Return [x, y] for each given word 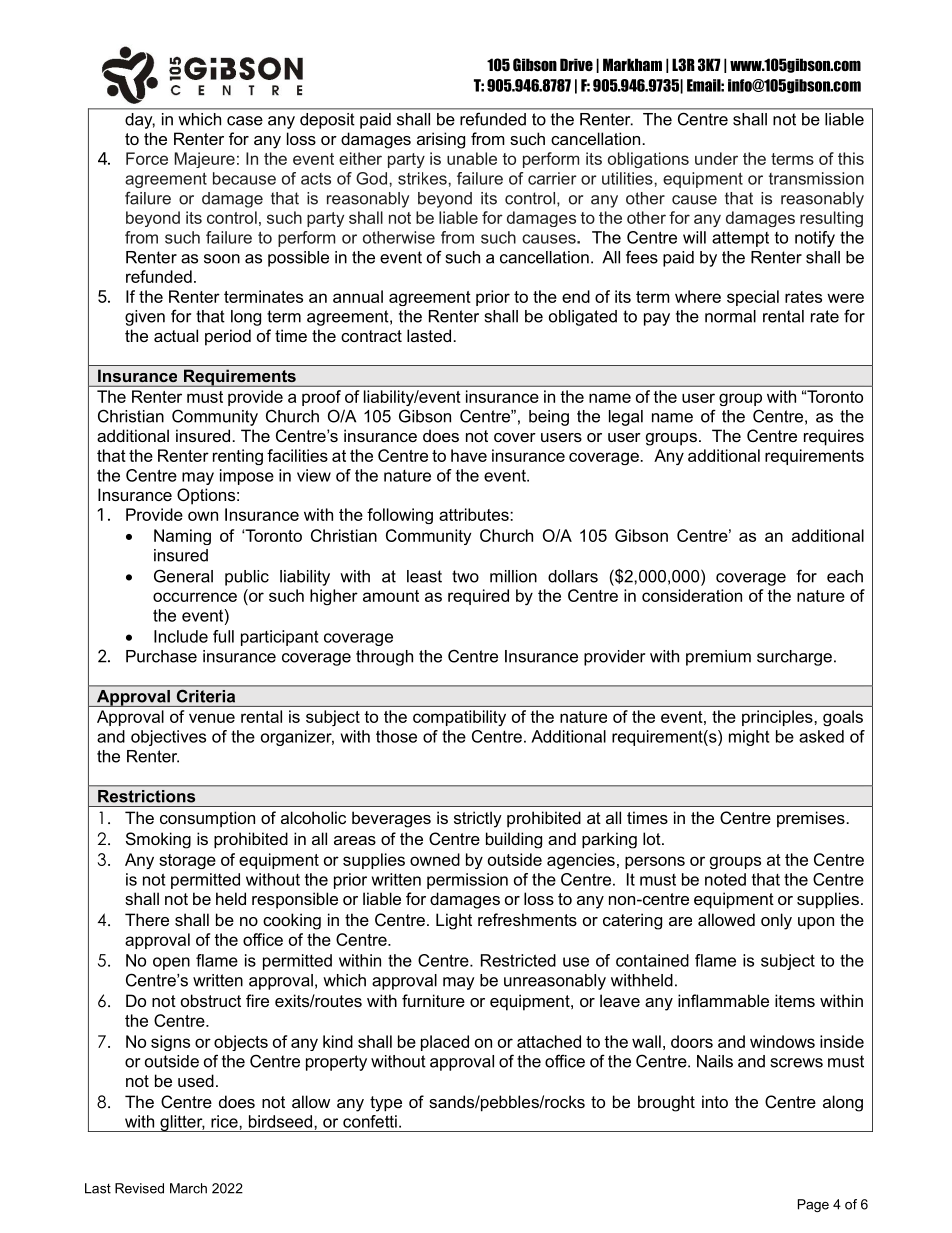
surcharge [794, 658]
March [188, 1188]
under [716, 158]
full [223, 636]
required [478, 597]
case [245, 121]
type [386, 1104]
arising [441, 140]
